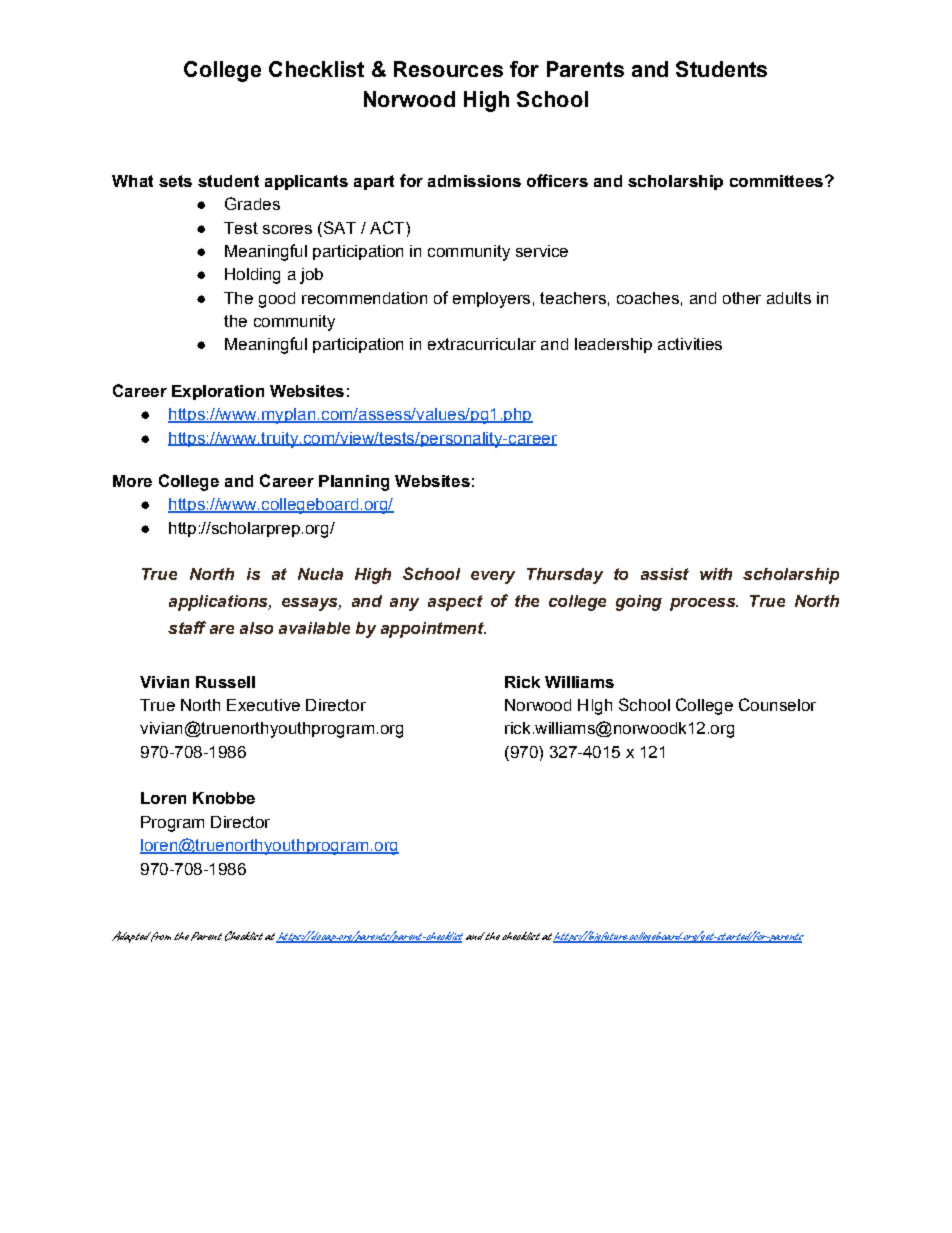 The width and height of the screenshot is (952, 1233). Describe the element at coordinates (287, 229) in the screenshot. I see `scores` at that location.
